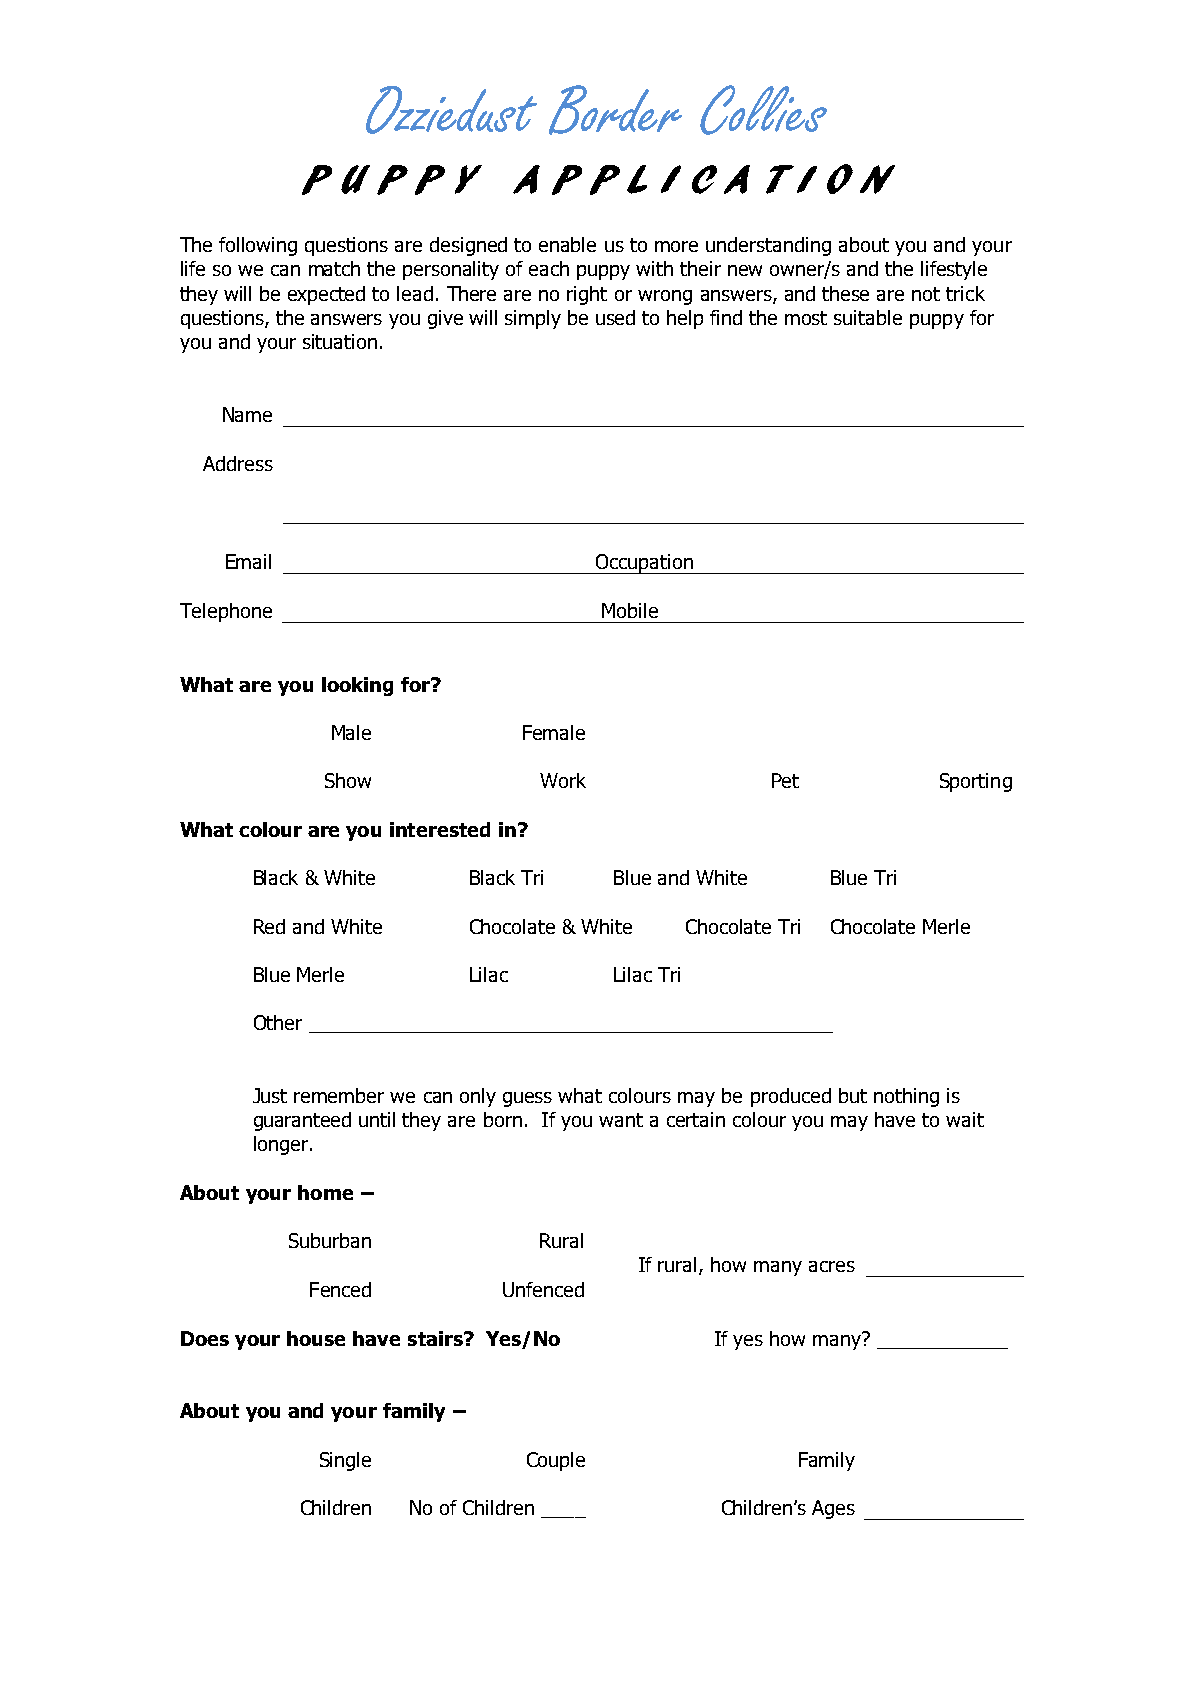  What do you see at coordinates (556, 1461) in the page?
I see `Couple` at bounding box center [556, 1461].
